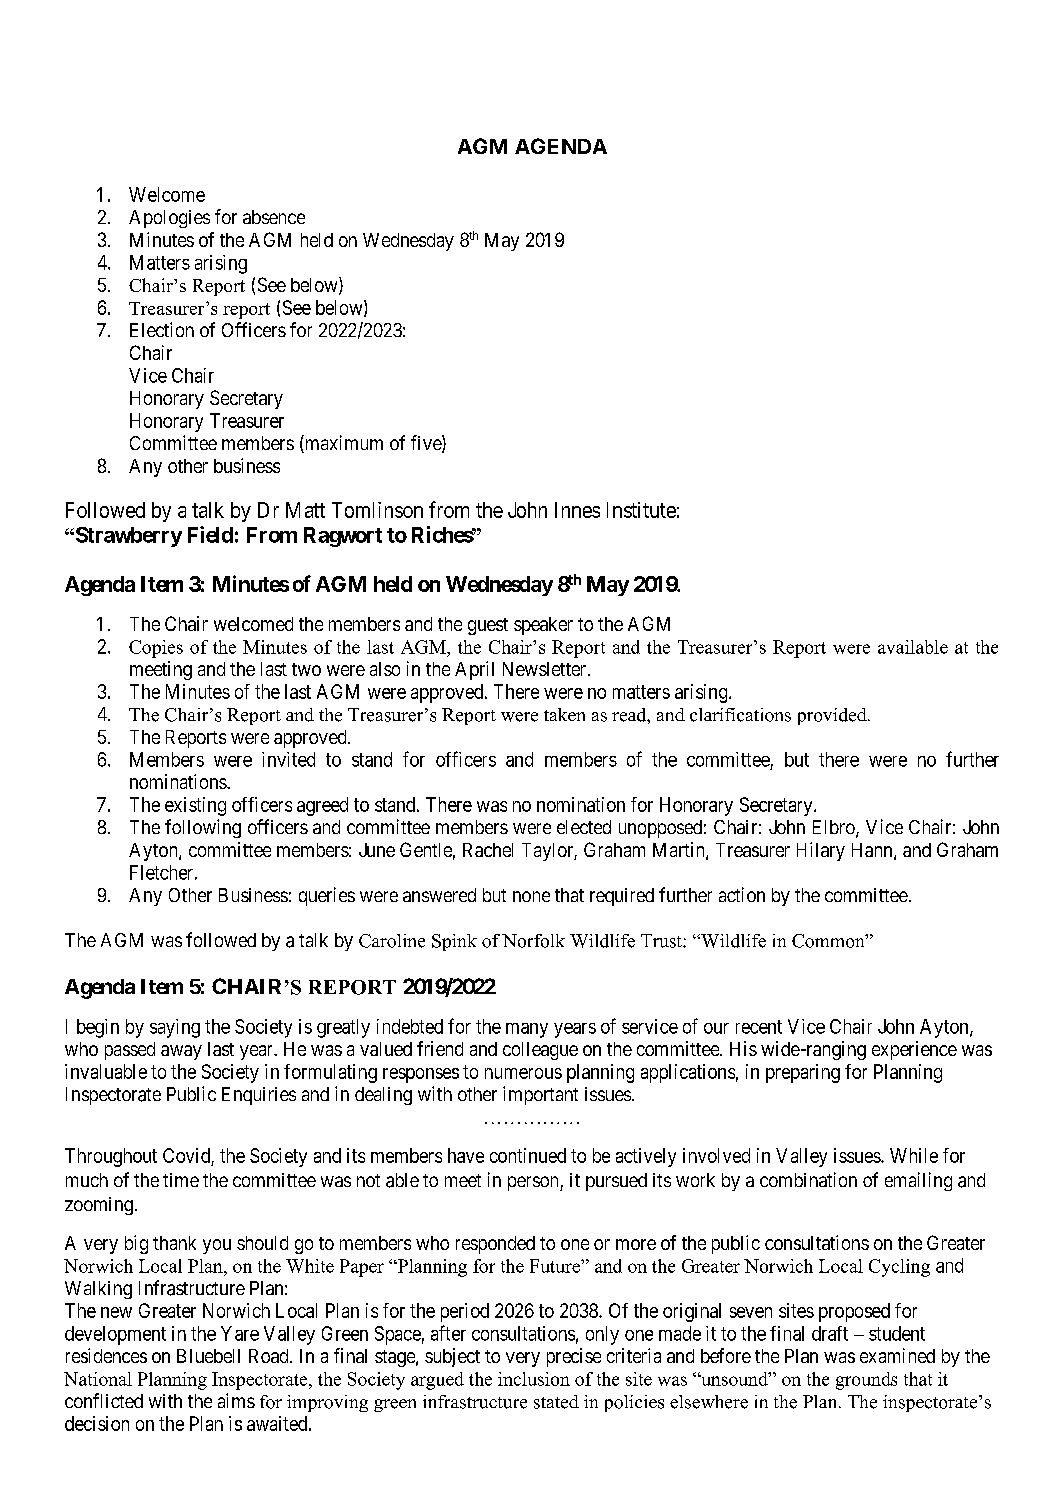 Image resolution: width=1064 pixels, height=1504 pixels. I want to click on Hilary, so click(821, 851).
